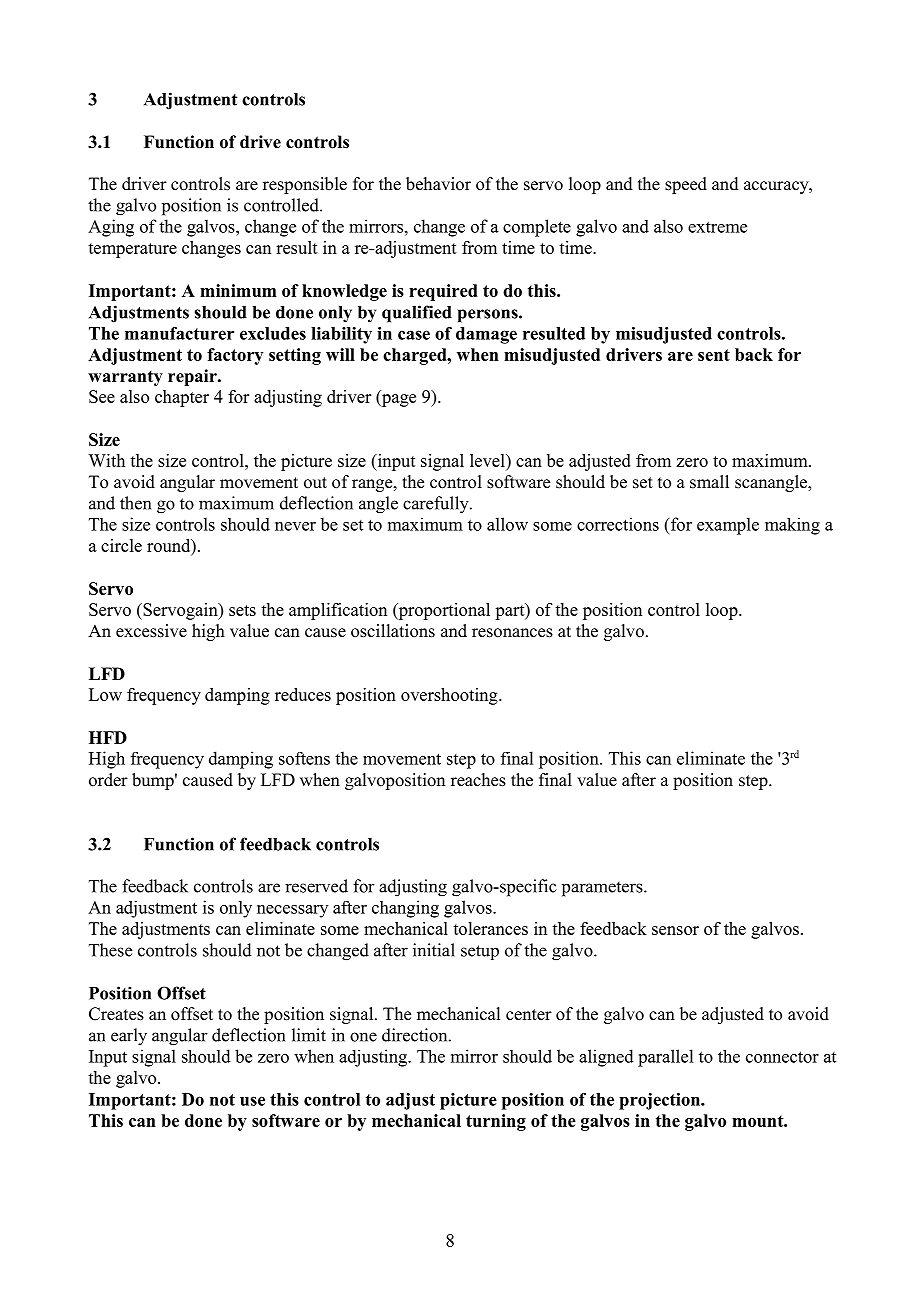 The height and width of the screenshot is (1308, 924). I want to click on proportional, so click(443, 611).
